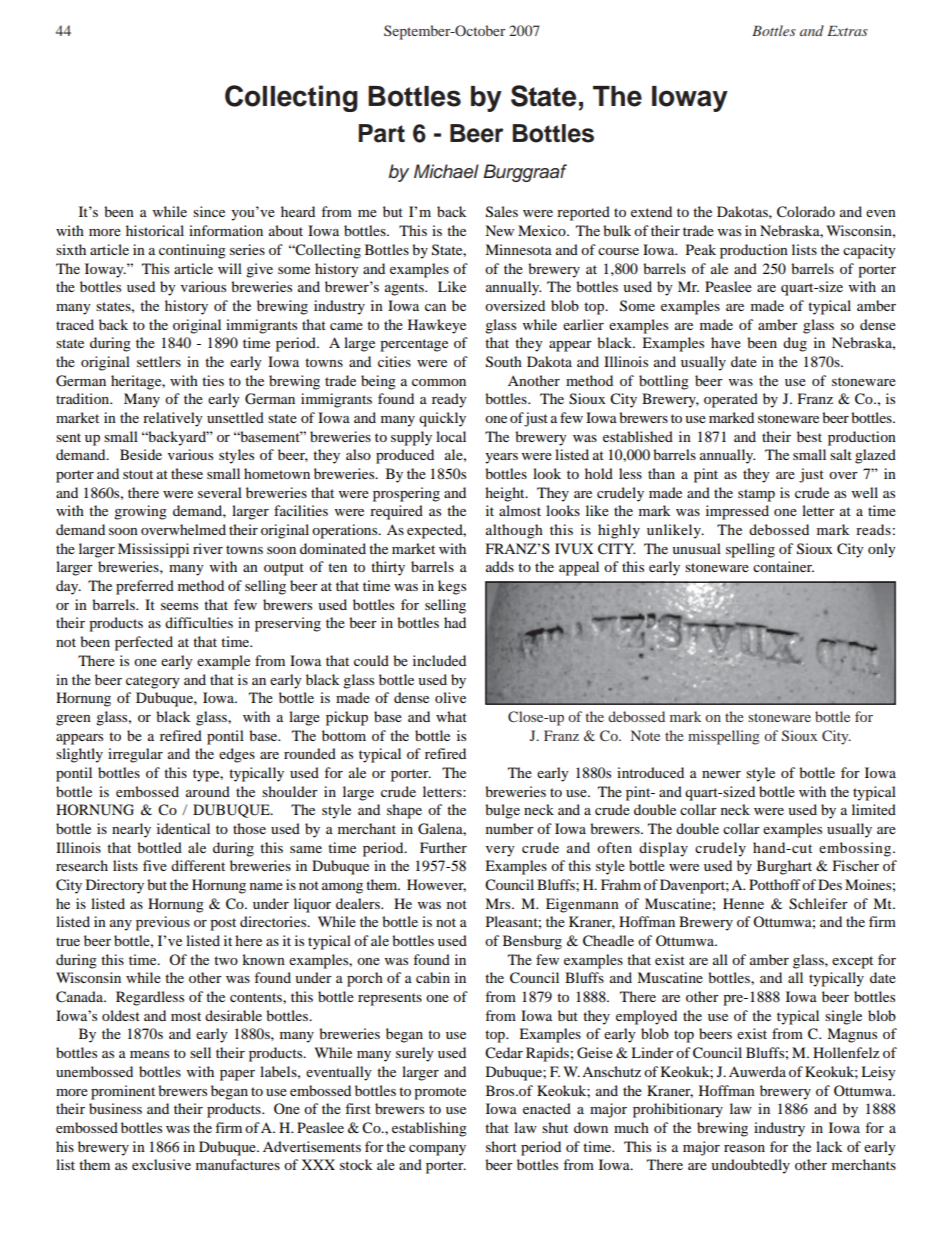 Image resolution: width=952 pixels, height=1233 pixels. Describe the element at coordinates (506, 494) in the screenshot. I see `height` at that location.
